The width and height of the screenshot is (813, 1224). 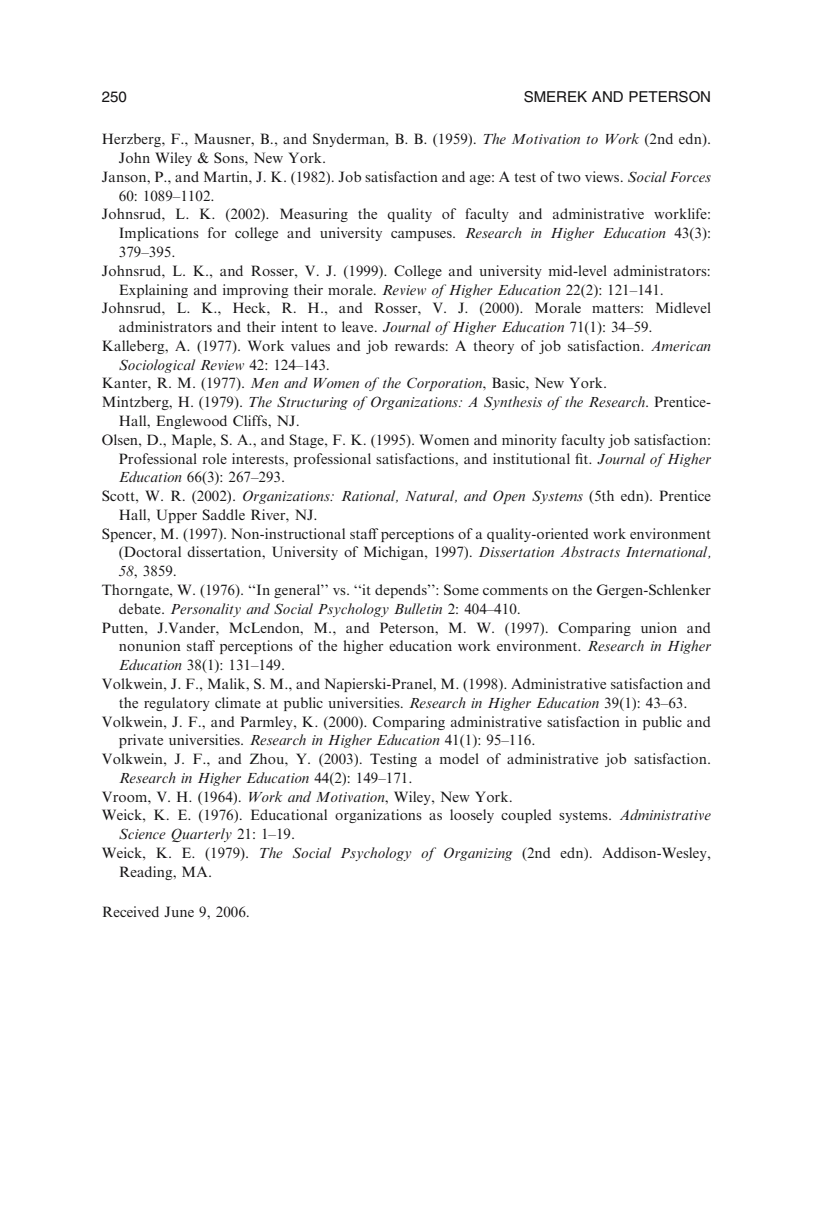 I want to click on Stage, so click(x=308, y=441).
